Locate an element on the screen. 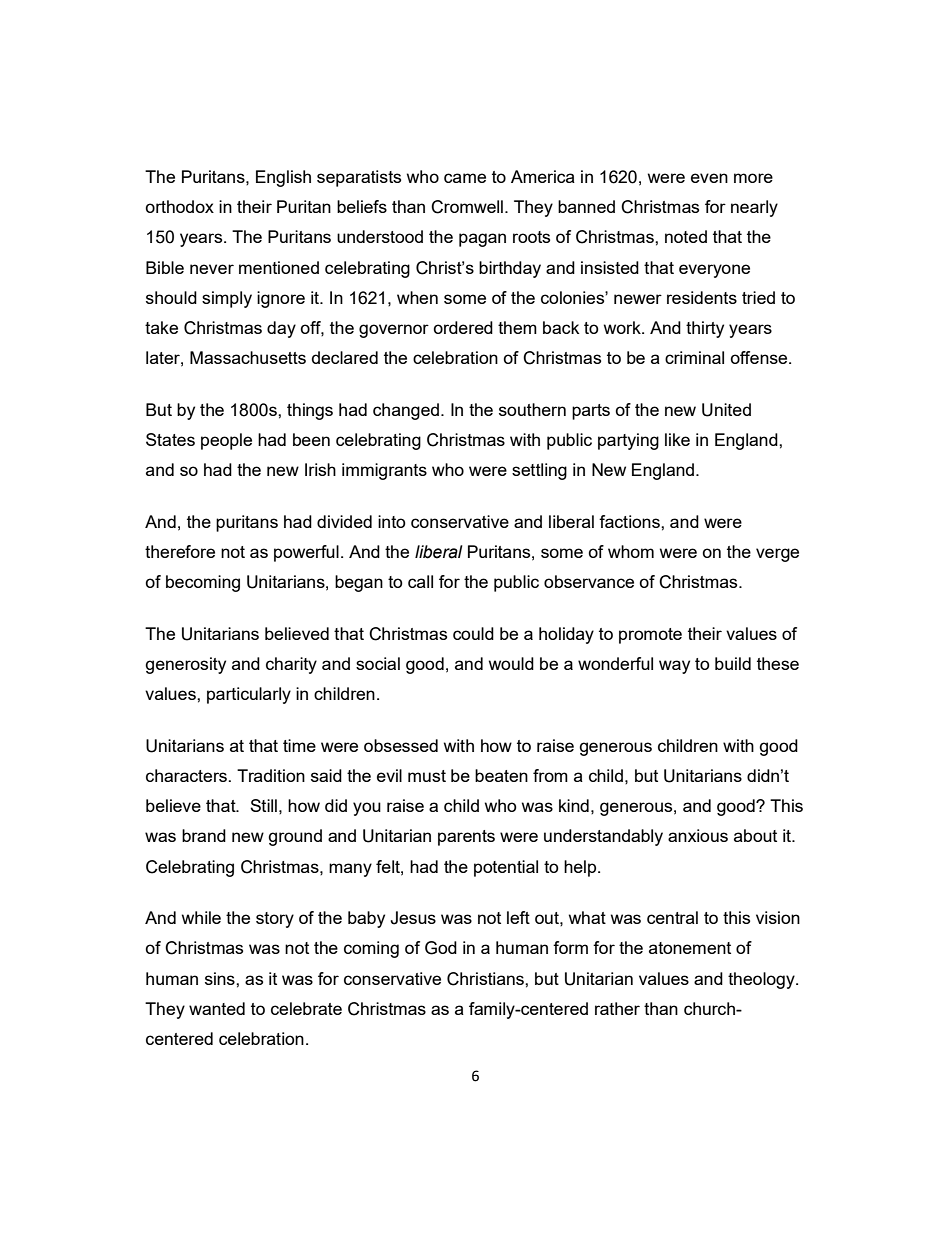 This screenshot has height=1233, width=952. atonement is located at coordinates (690, 948).
